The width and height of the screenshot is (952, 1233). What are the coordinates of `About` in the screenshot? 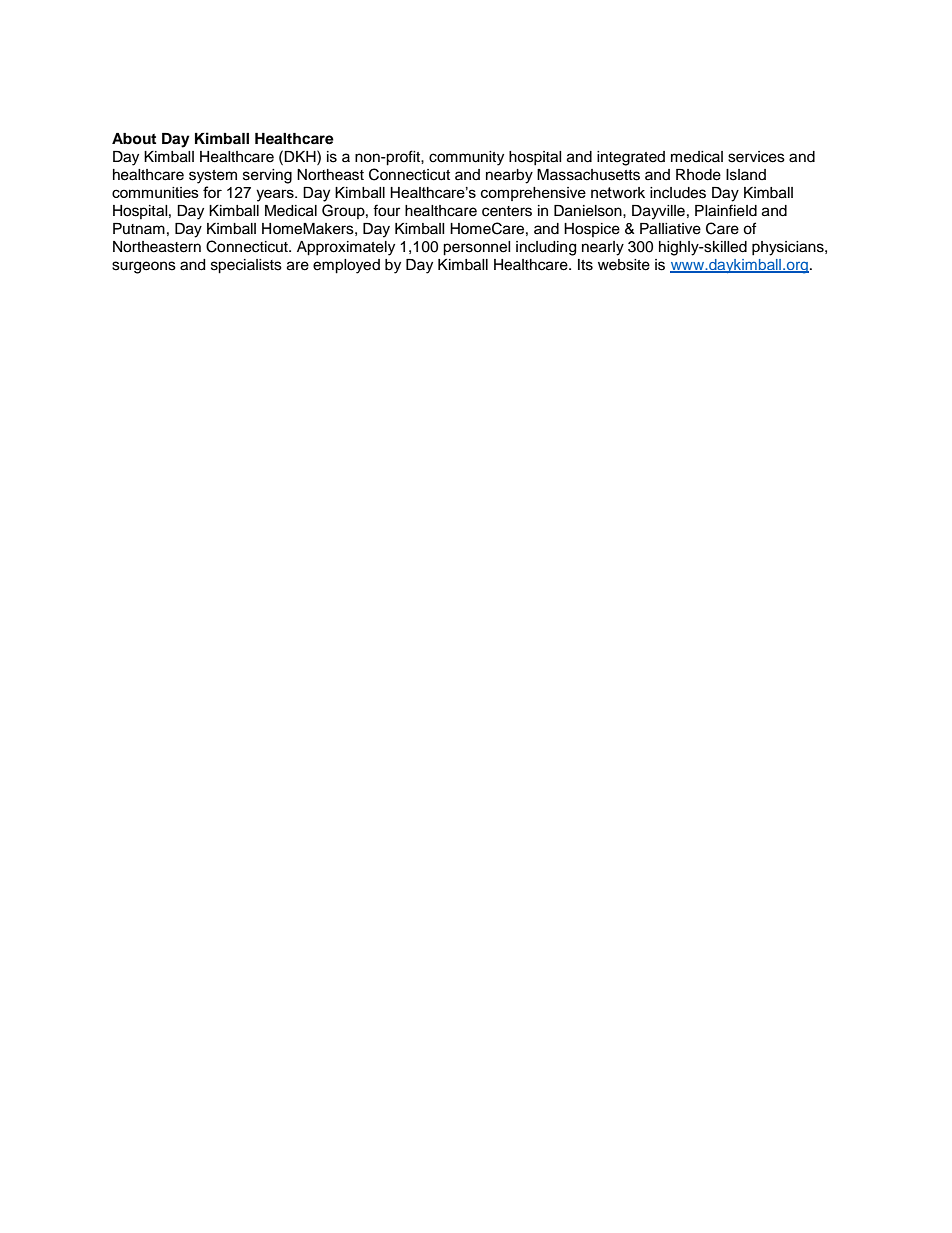 It's located at (134, 138).
